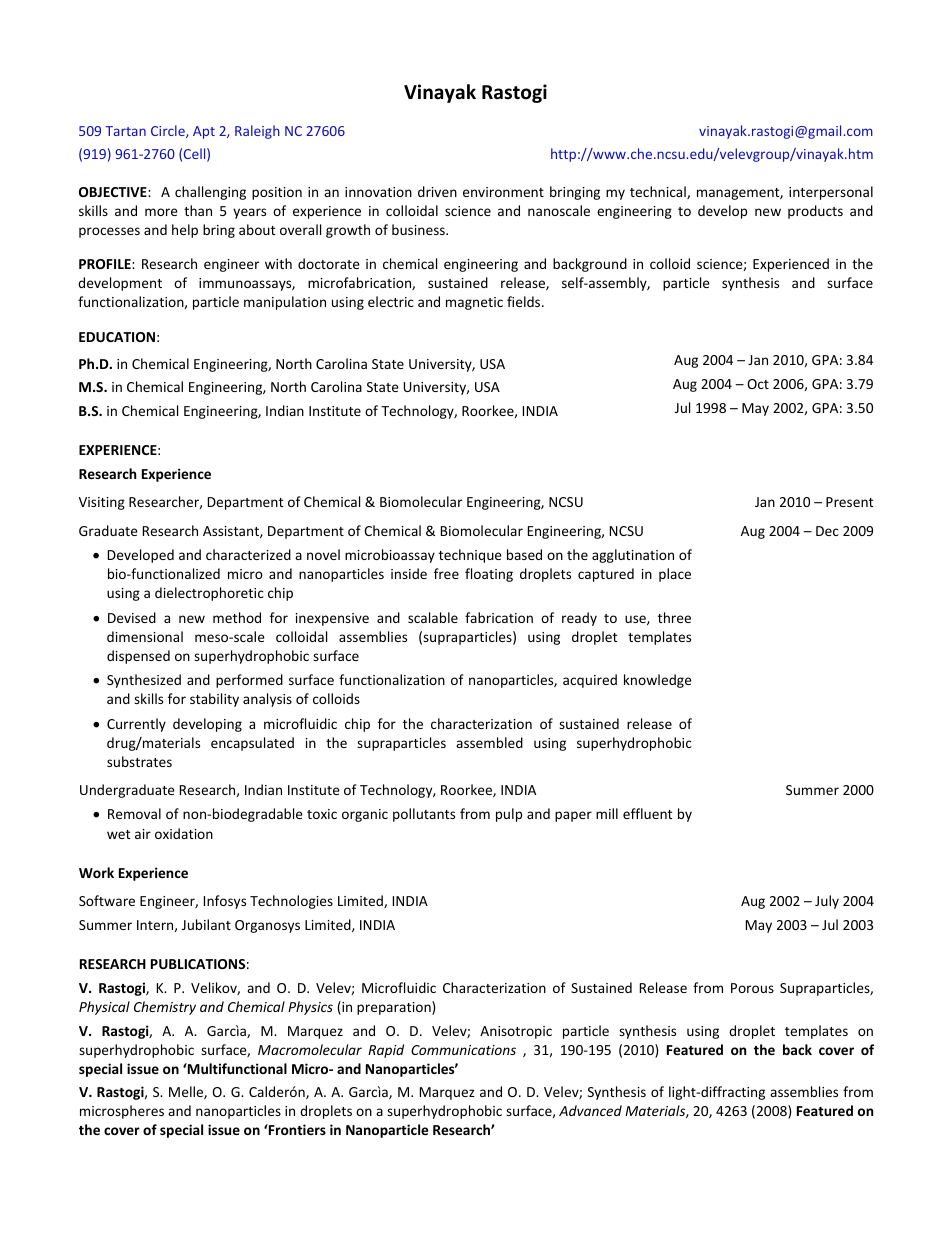 The image size is (952, 1233). Describe the element at coordinates (169, 131) in the document. I see `Circle` at that location.
